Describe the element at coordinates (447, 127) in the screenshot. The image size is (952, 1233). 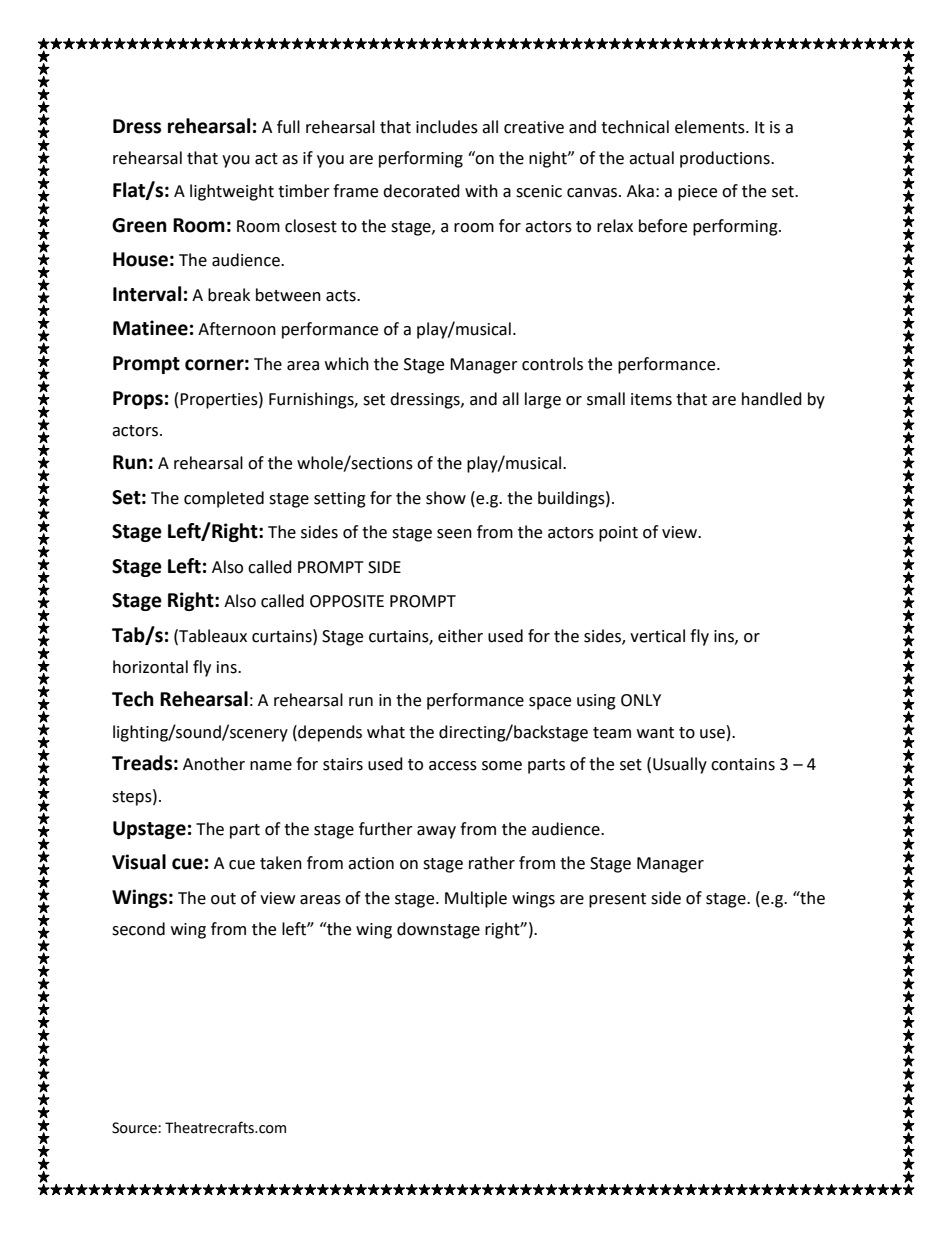
I see `includes` at that location.
